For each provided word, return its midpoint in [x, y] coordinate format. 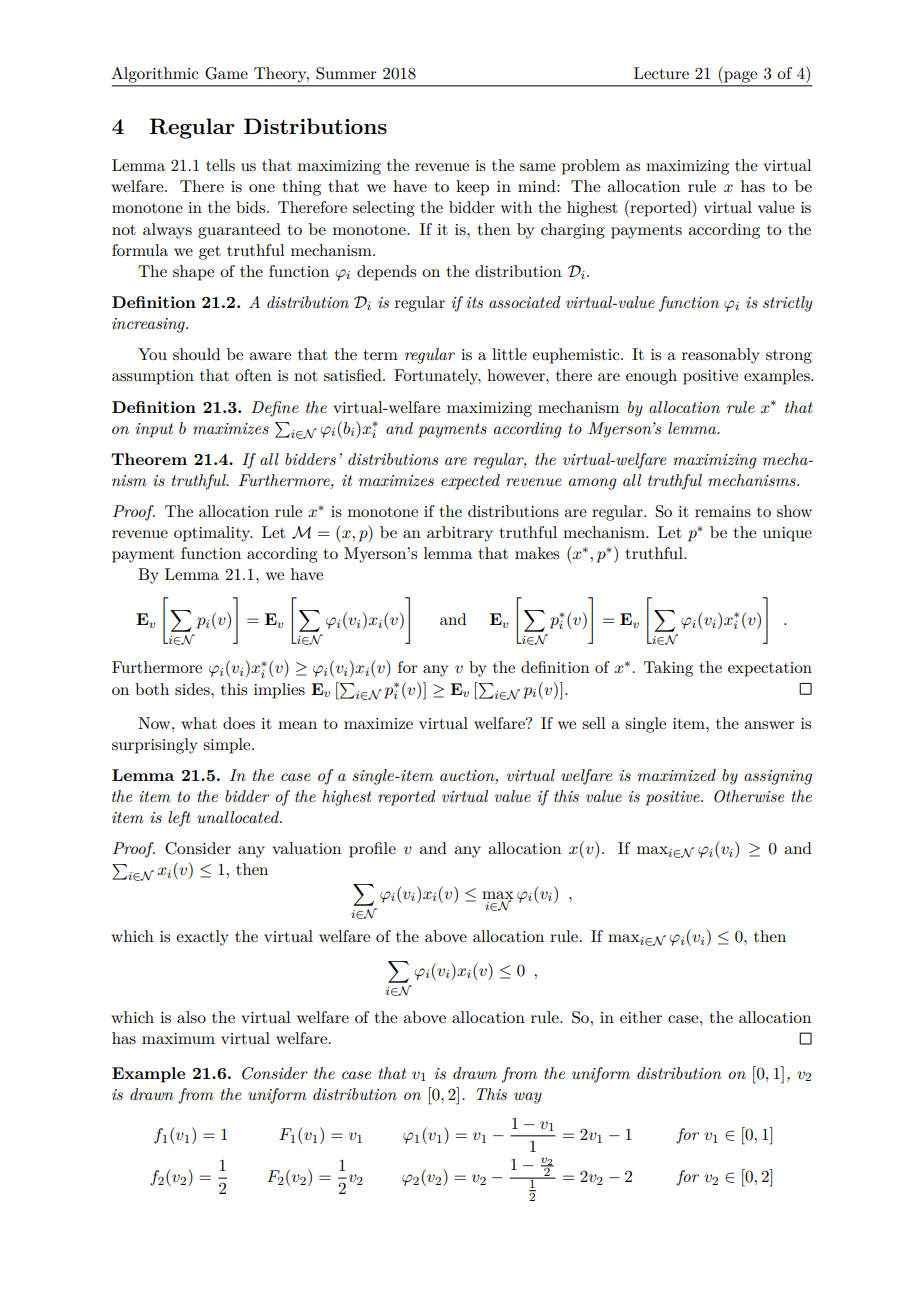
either [641, 1017]
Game [226, 73]
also [191, 1017]
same [538, 167]
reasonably [721, 356]
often [253, 375]
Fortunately [437, 377]
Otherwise [749, 796]
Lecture [661, 73]
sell [594, 723]
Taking [668, 669]
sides [193, 689]
